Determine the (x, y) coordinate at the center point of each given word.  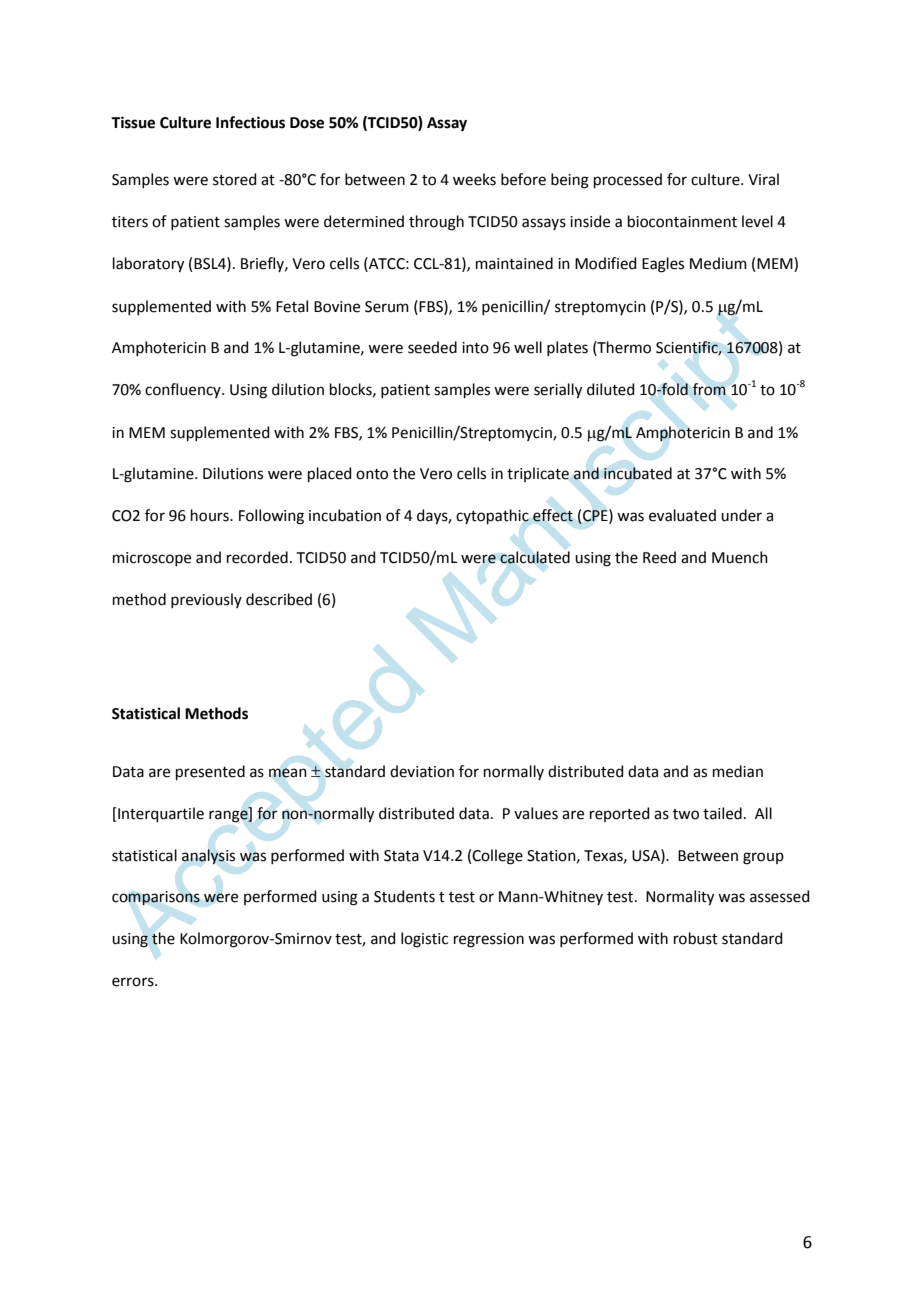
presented (210, 772)
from (709, 389)
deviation (422, 771)
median (738, 771)
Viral (763, 179)
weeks (474, 179)
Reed (659, 557)
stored (235, 179)
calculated (535, 557)
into (475, 348)
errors (134, 982)
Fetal (292, 306)
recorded (257, 557)
